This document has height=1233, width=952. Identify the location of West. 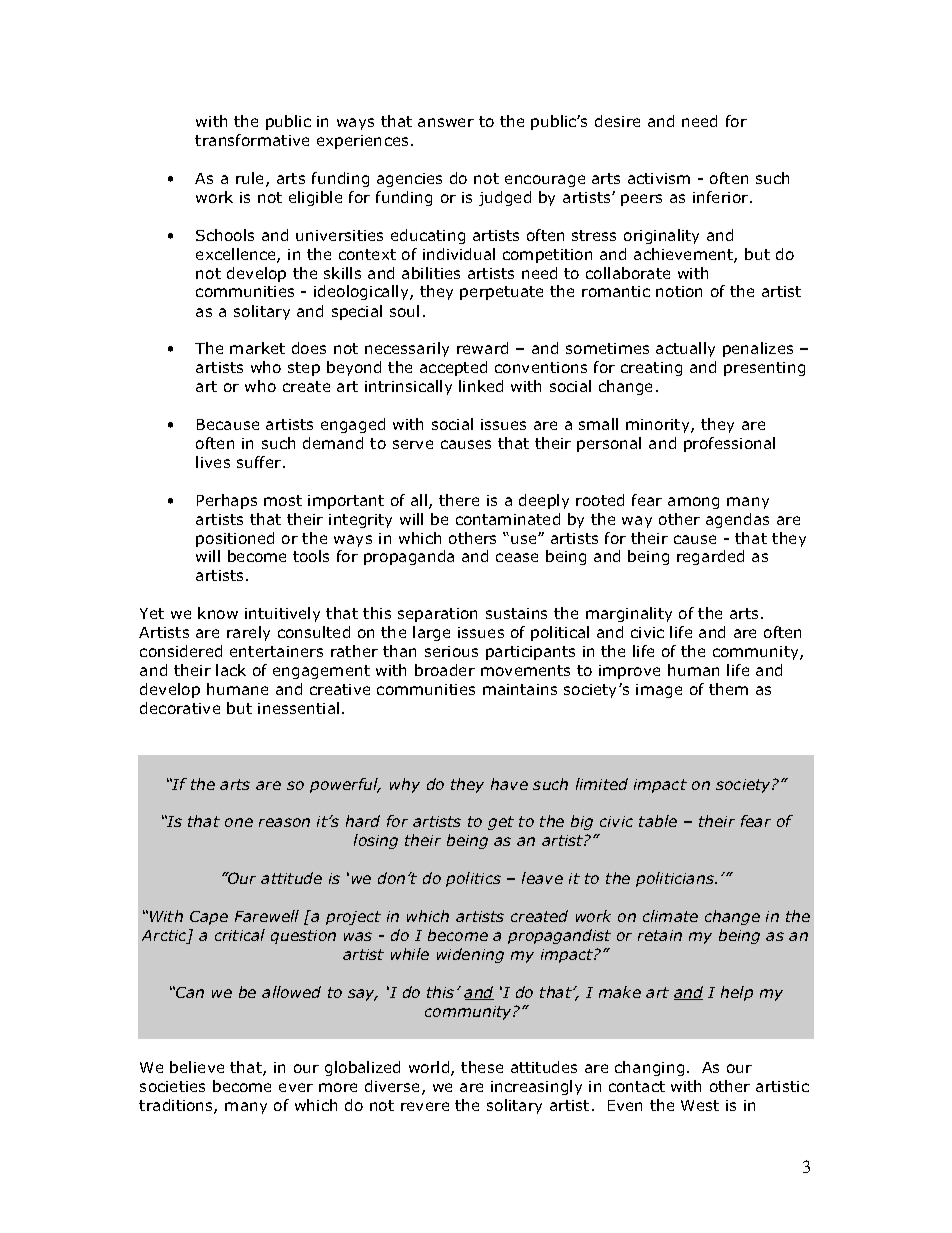
(700, 1105).
